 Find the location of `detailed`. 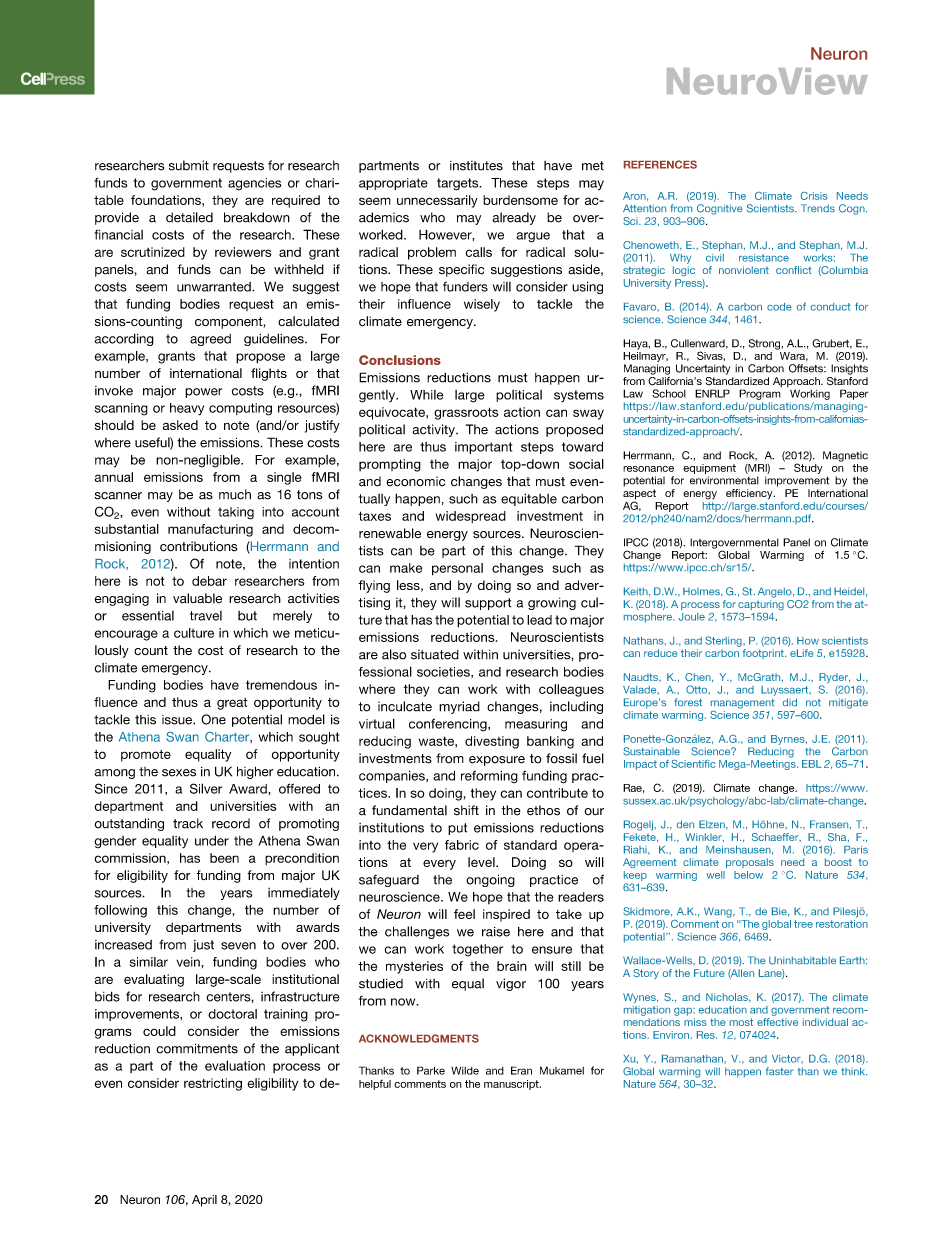

detailed is located at coordinates (189, 217).
